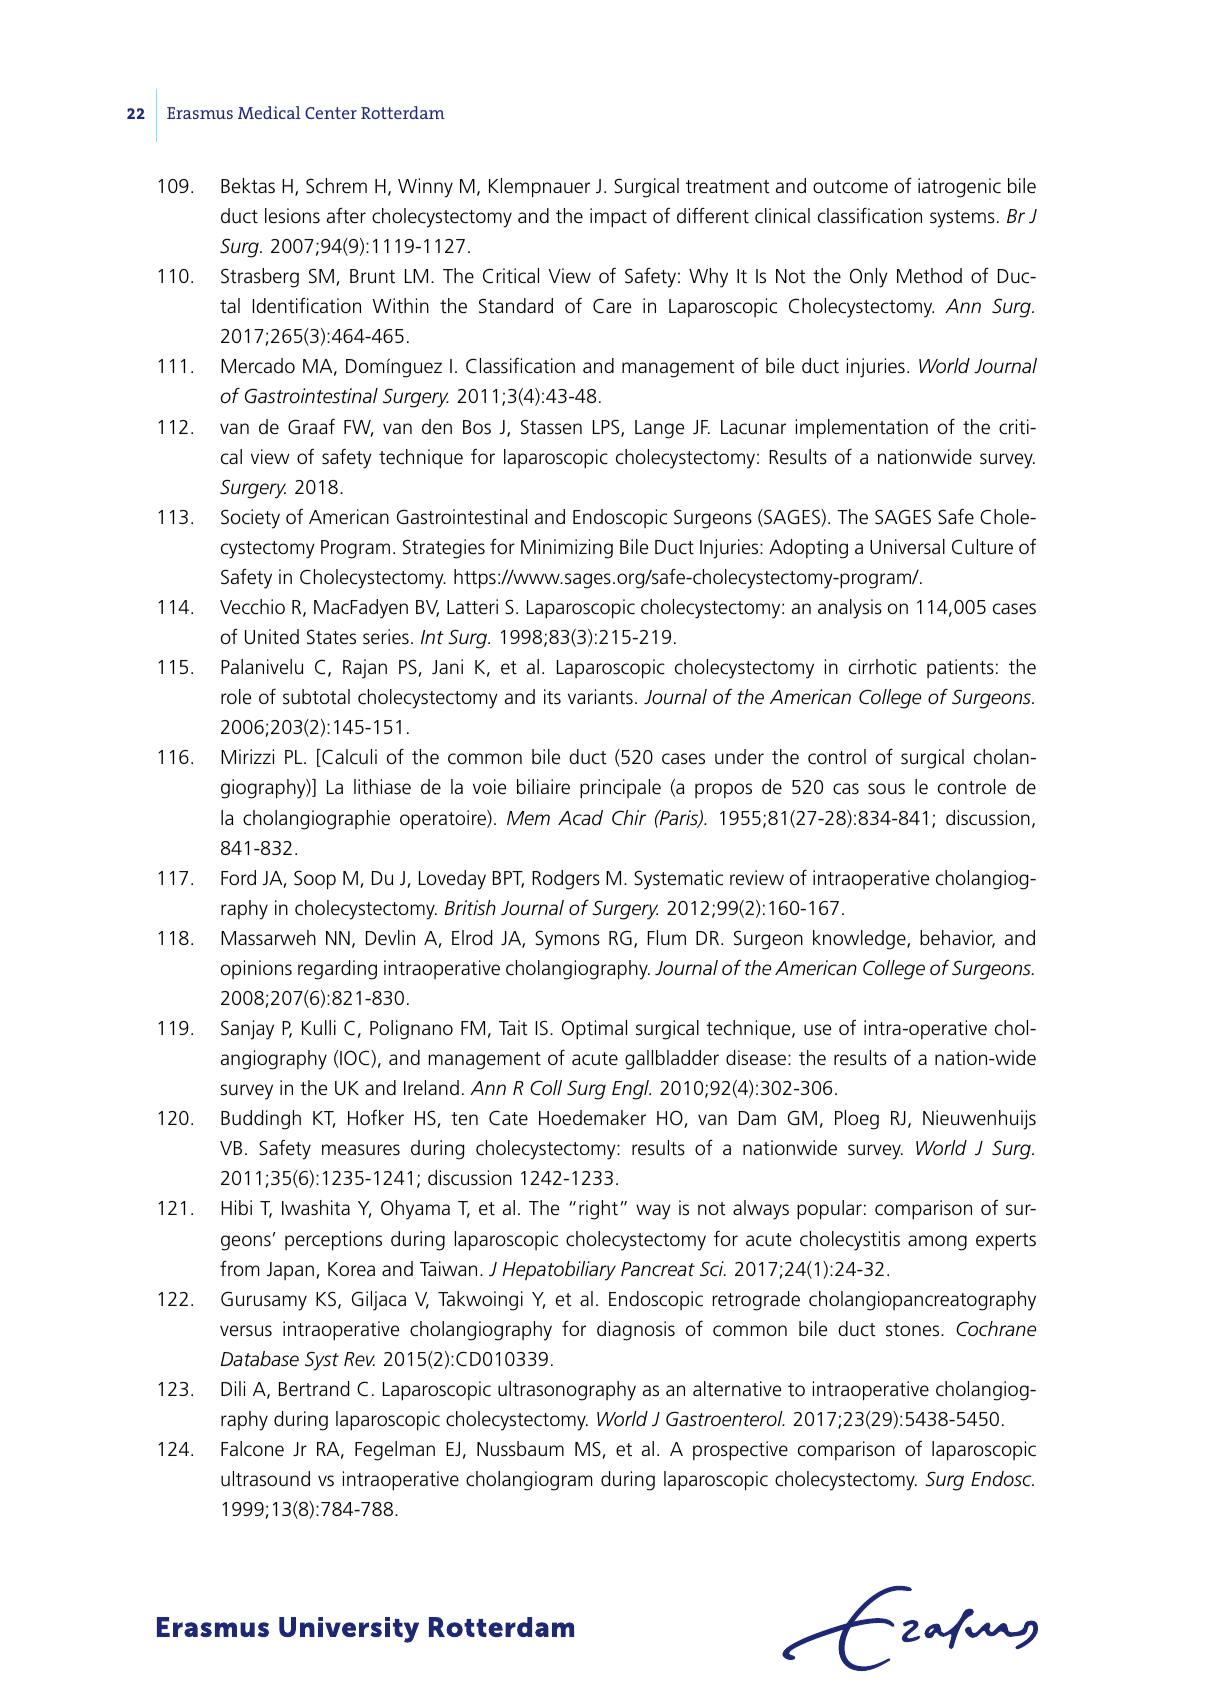 Image resolution: width=1207 pixels, height=1705 pixels. I want to click on Medical, so click(269, 112).
